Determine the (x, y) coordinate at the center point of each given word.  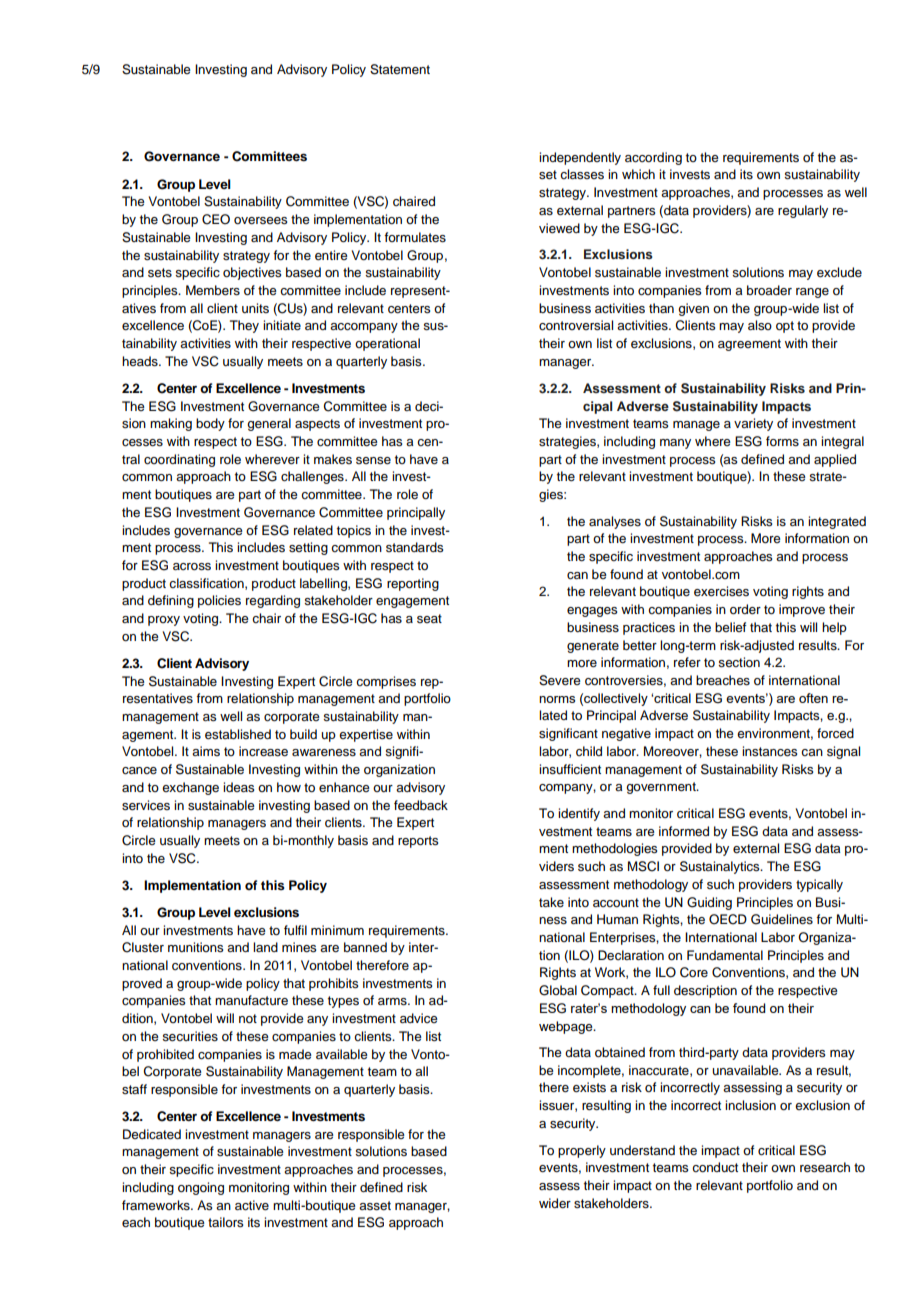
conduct (715, 1167)
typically (819, 885)
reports (418, 842)
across (192, 567)
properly (582, 1151)
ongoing (201, 1188)
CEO (216, 219)
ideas (238, 787)
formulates (415, 237)
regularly (803, 211)
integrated (837, 522)
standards (414, 547)
